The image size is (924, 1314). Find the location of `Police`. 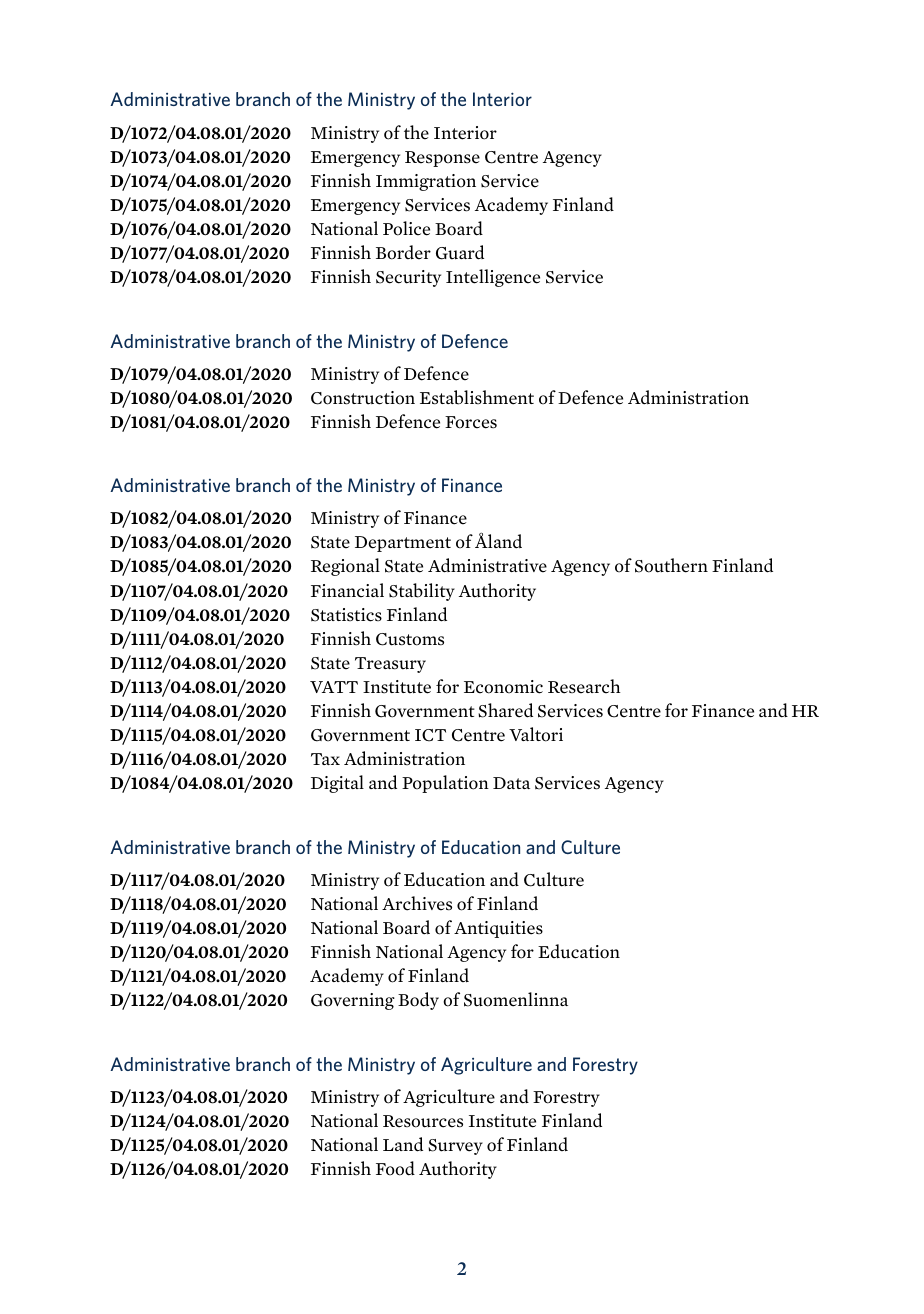

Police is located at coordinates (406, 228).
